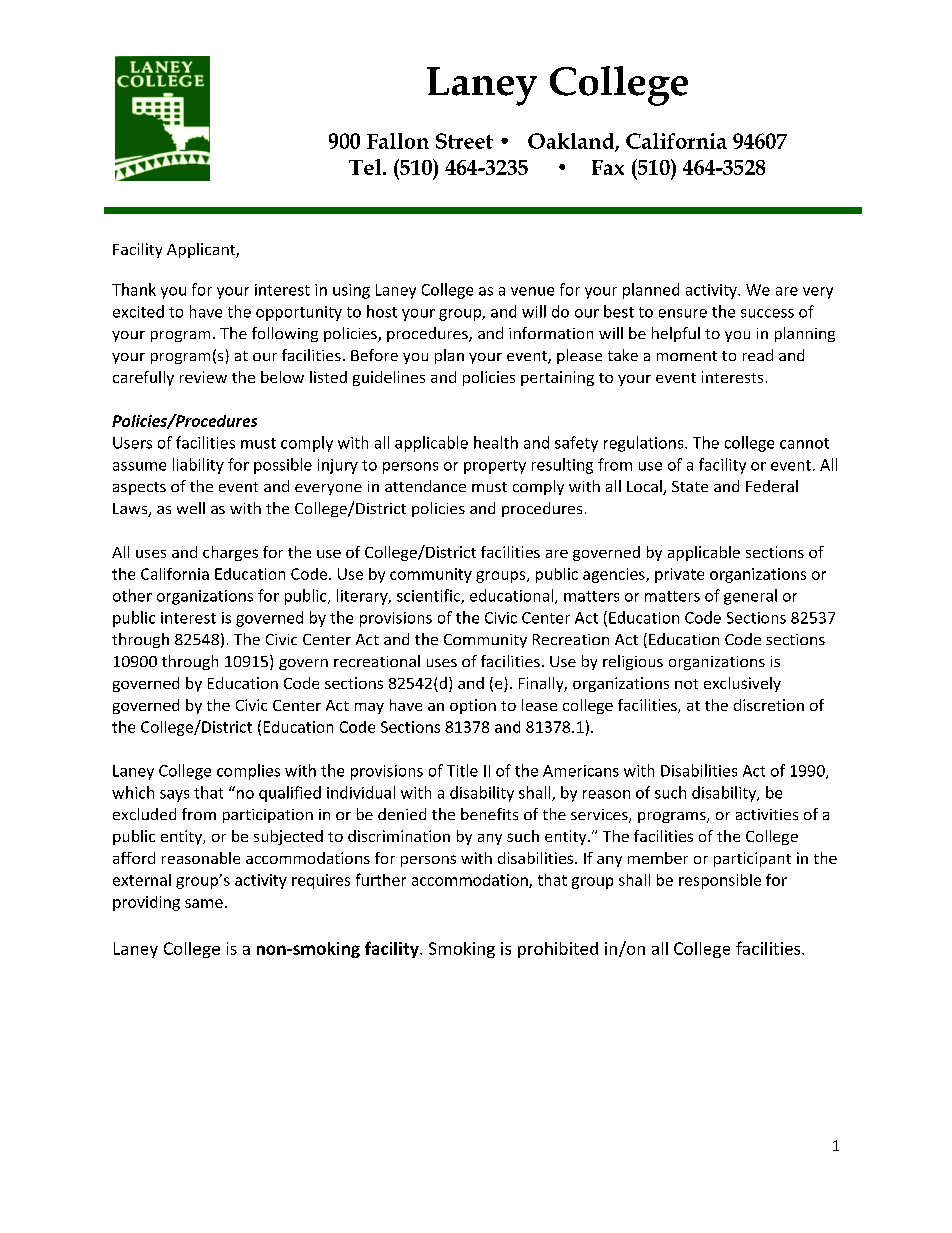 Image resolution: width=952 pixels, height=1233 pixels. I want to click on Fax, so click(608, 167).
